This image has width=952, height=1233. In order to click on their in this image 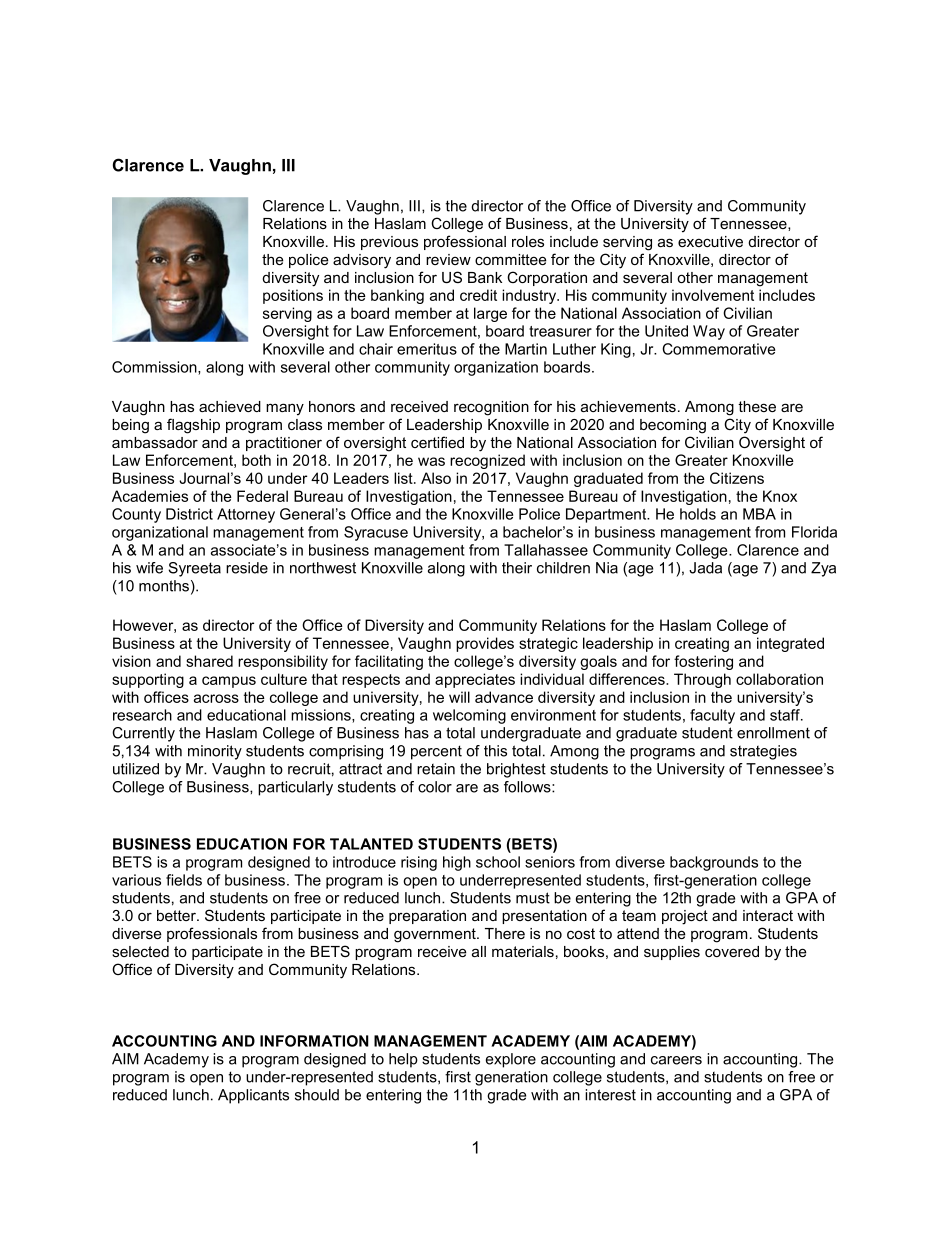, I will do `click(517, 568)`.
